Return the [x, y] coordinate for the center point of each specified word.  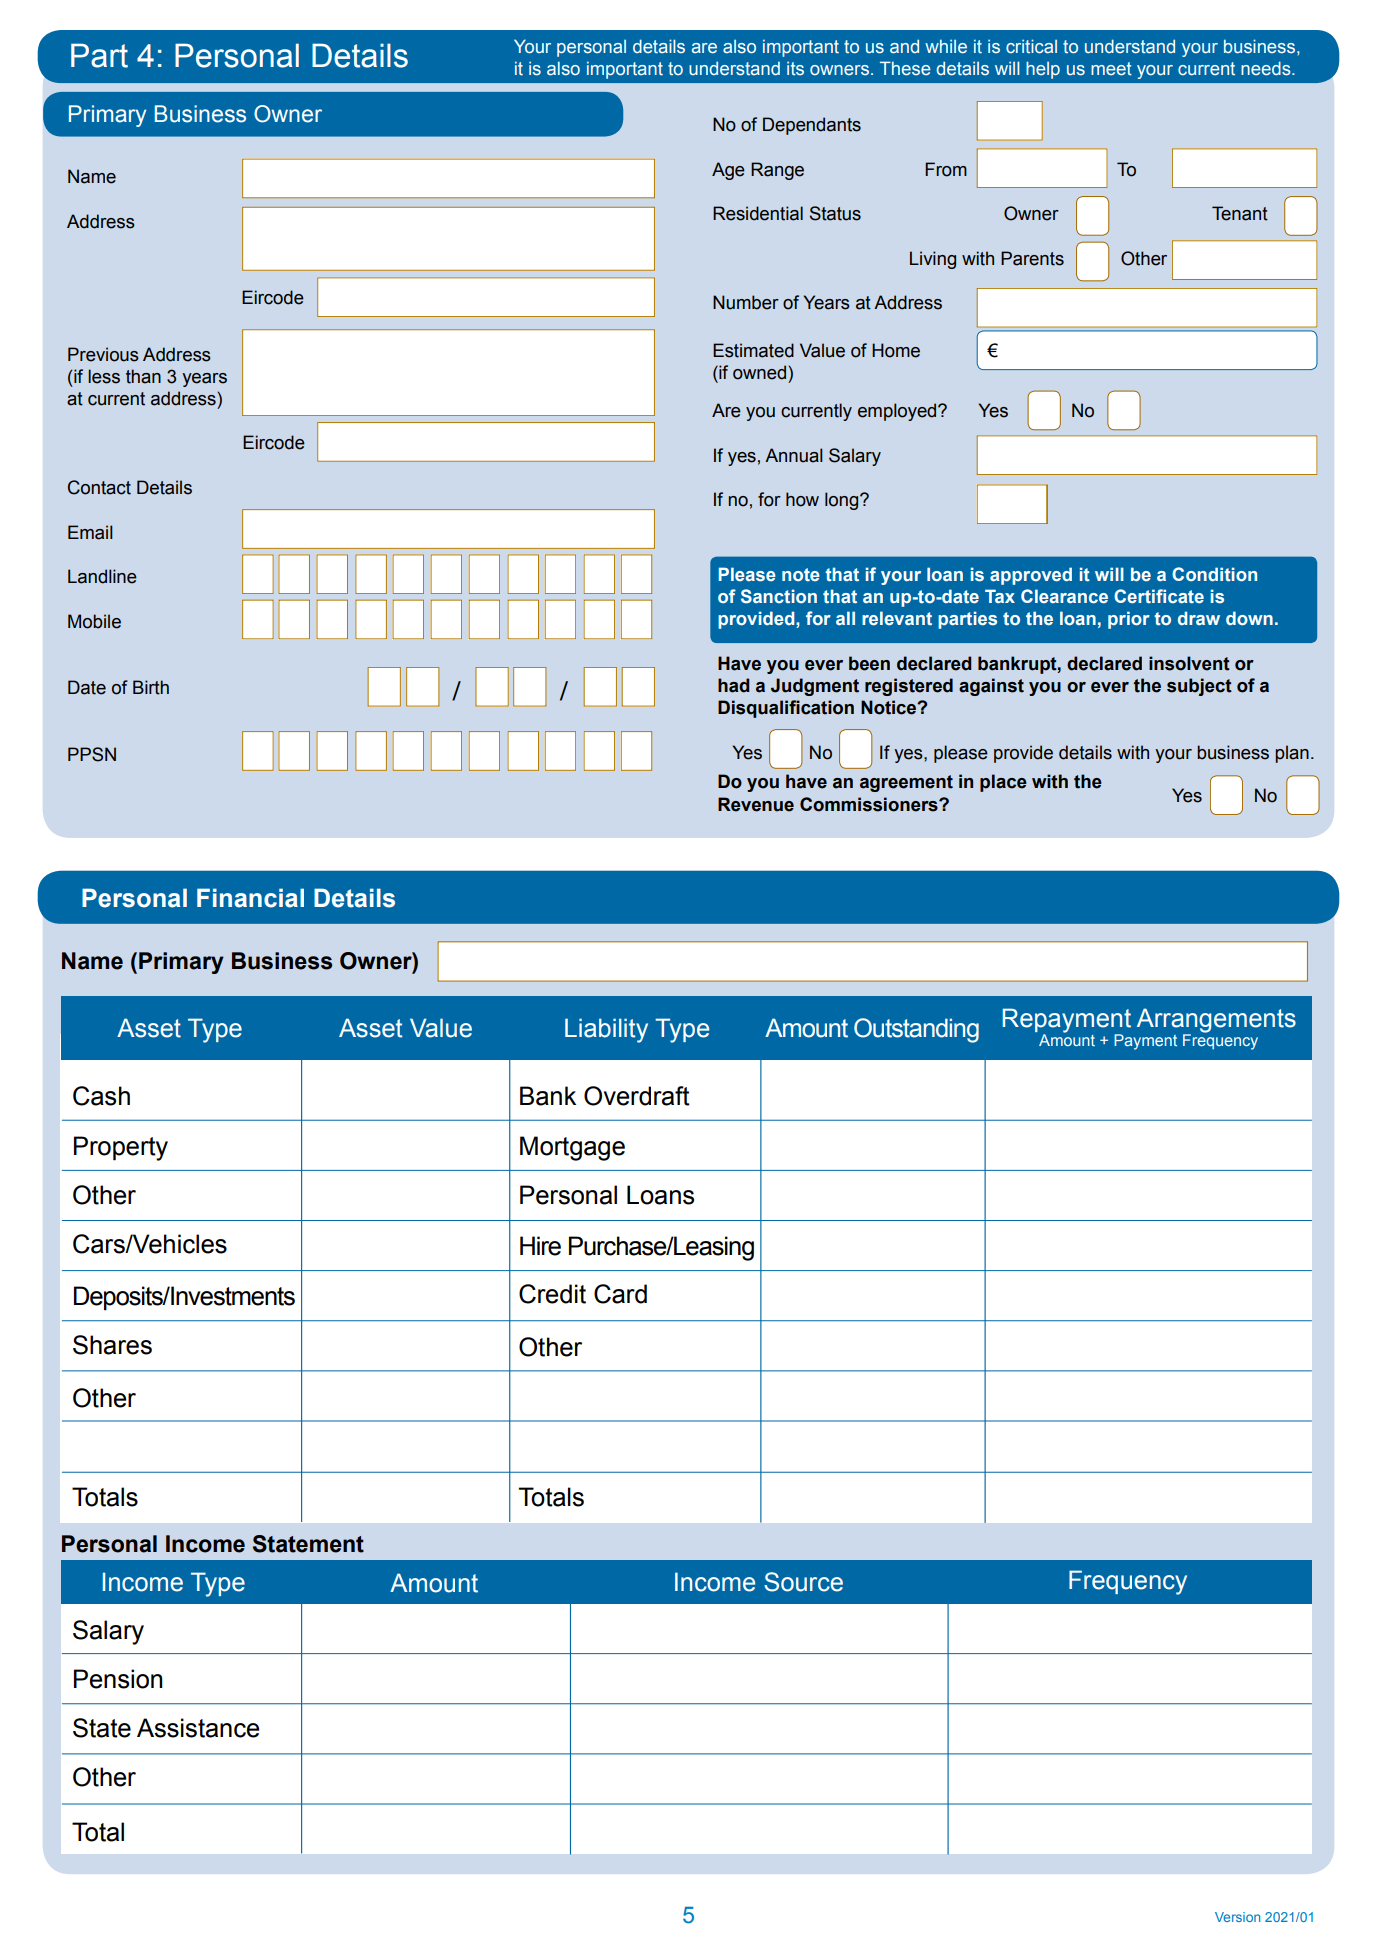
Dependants [812, 126]
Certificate [1159, 596]
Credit [552, 1294]
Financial [250, 898]
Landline [102, 576]
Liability [606, 1030]
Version [1237, 1917]
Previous [103, 354]
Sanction [779, 596]
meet [1111, 69]
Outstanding [916, 1030]
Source [803, 1582]
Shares [112, 1345]
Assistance [198, 1728]
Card [620, 1294]
